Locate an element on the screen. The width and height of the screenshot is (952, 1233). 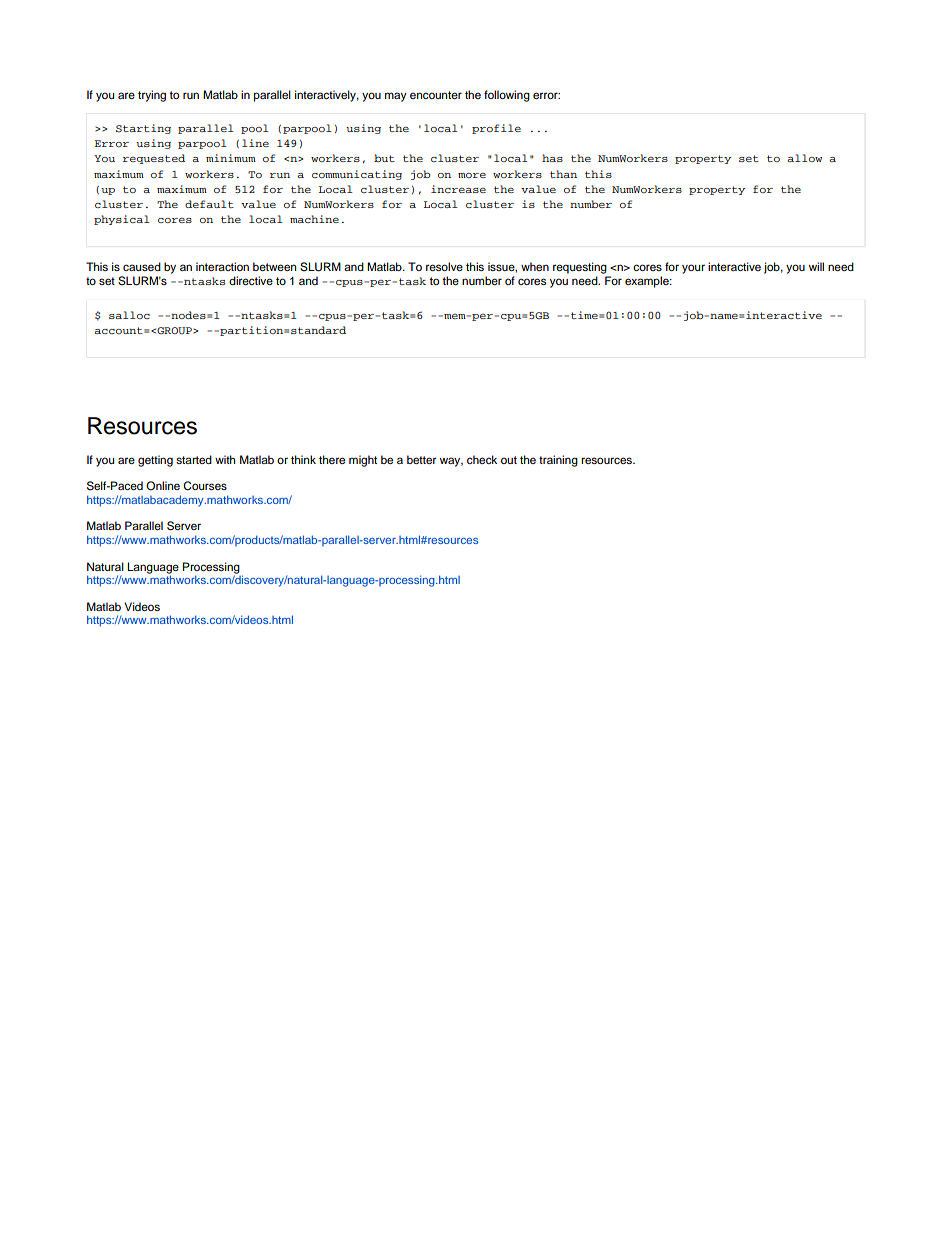
encounter is located at coordinates (436, 95).
